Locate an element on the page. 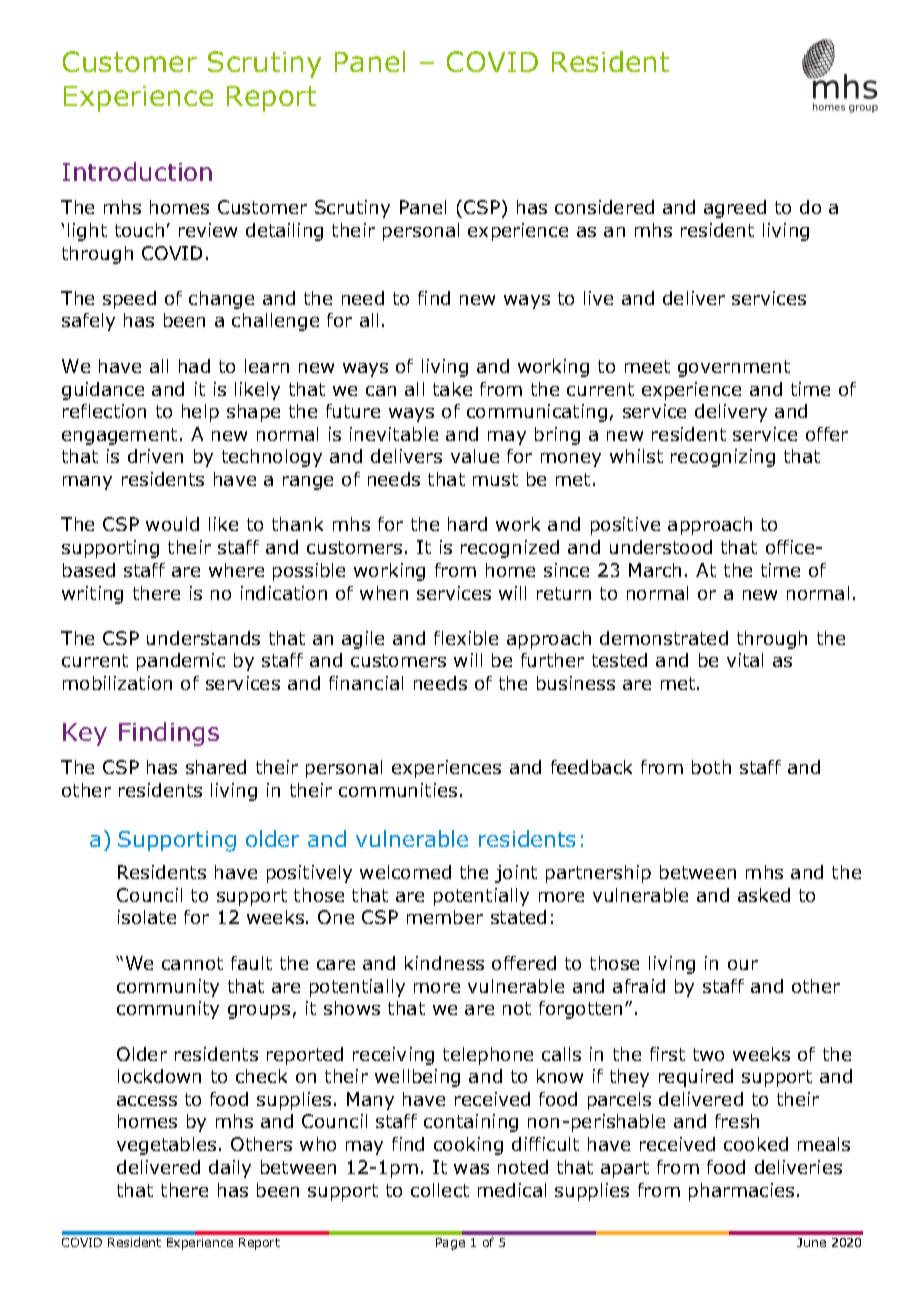  collect is located at coordinates (440, 1190).
